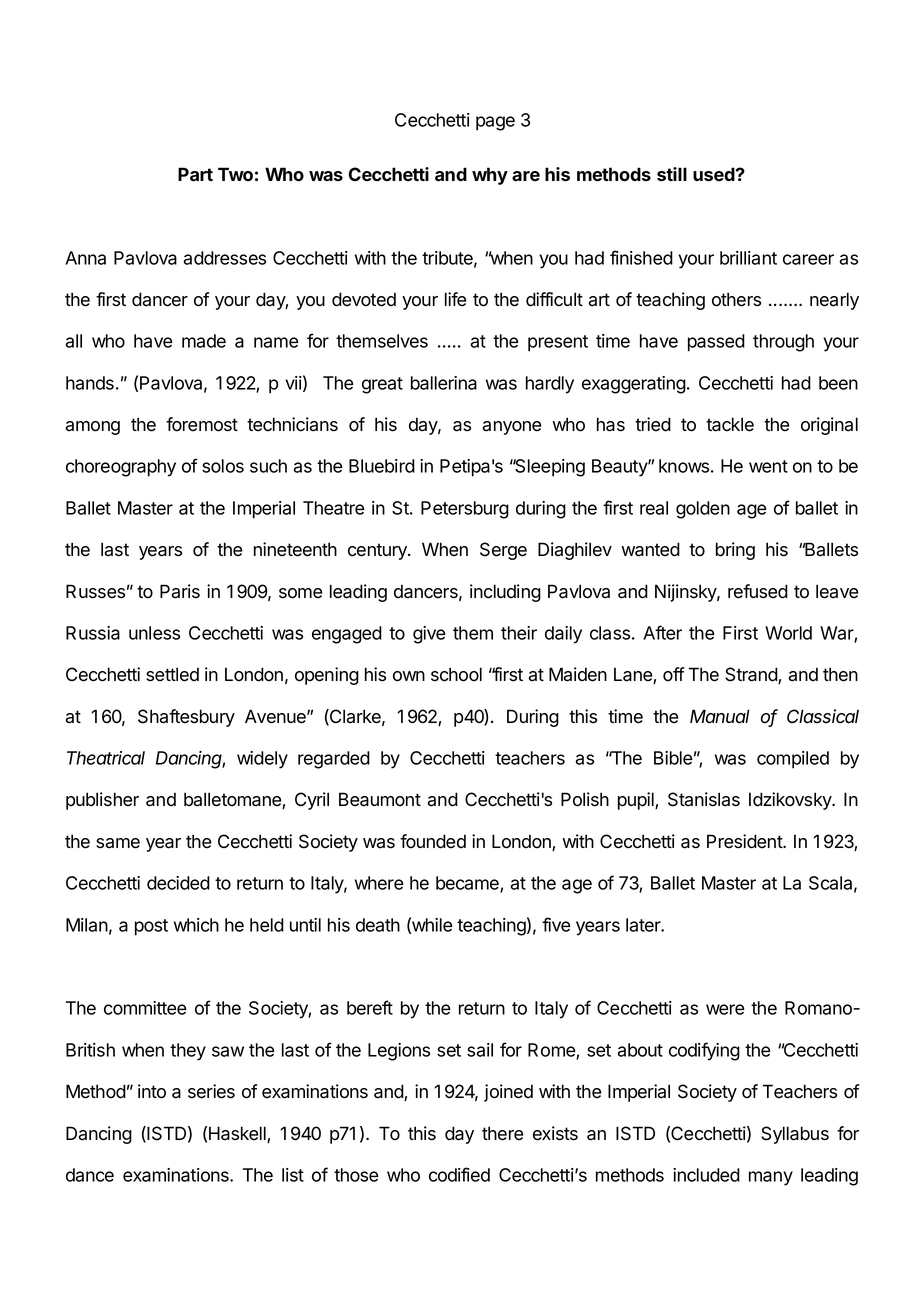 This screenshot has width=924, height=1308. Describe the element at coordinates (795, 1135) in the screenshot. I see `Syllabus` at that location.
